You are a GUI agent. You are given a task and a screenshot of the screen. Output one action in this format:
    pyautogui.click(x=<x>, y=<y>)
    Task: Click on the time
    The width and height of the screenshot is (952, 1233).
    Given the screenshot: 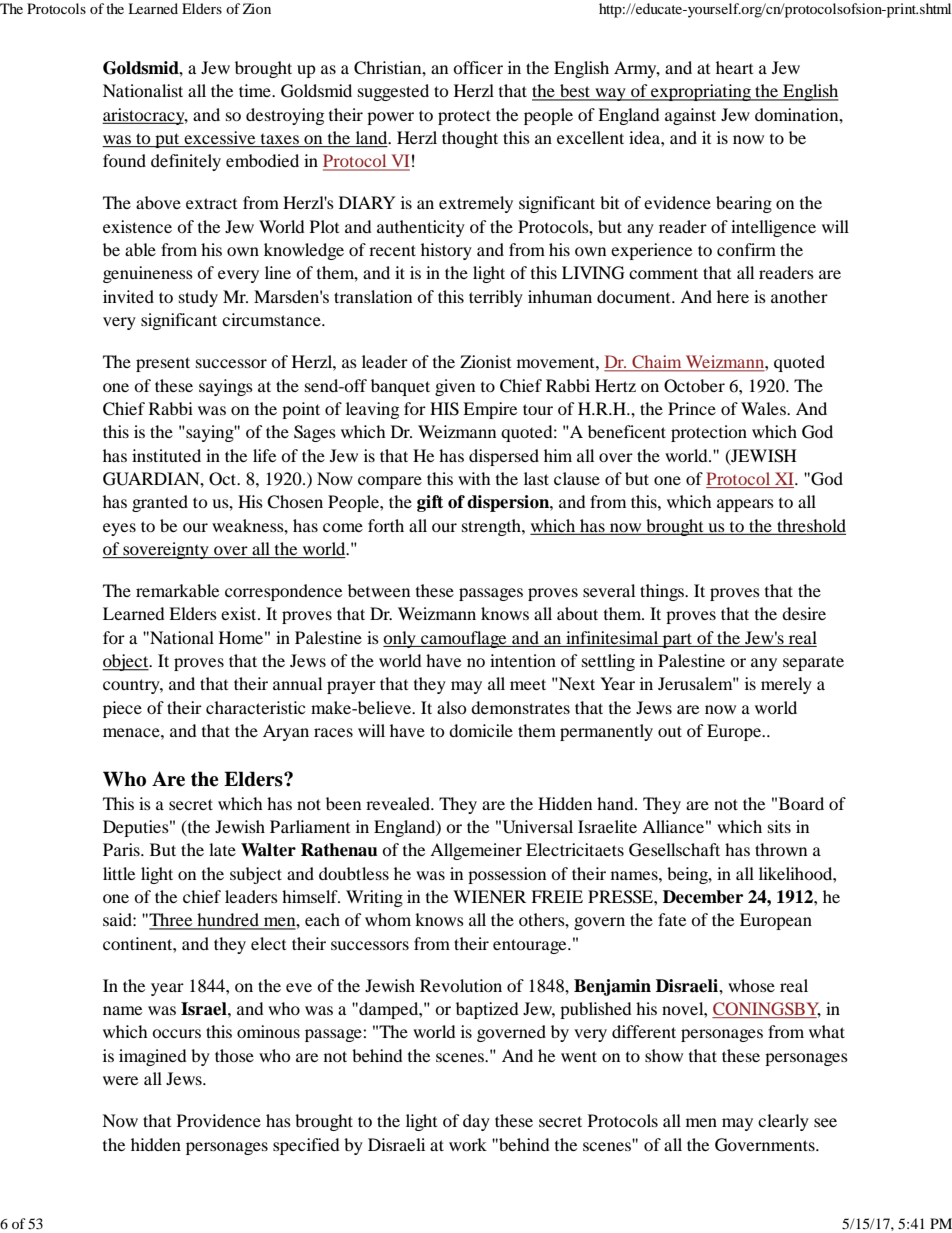 What is the action you would take?
    pyautogui.click(x=256, y=90)
